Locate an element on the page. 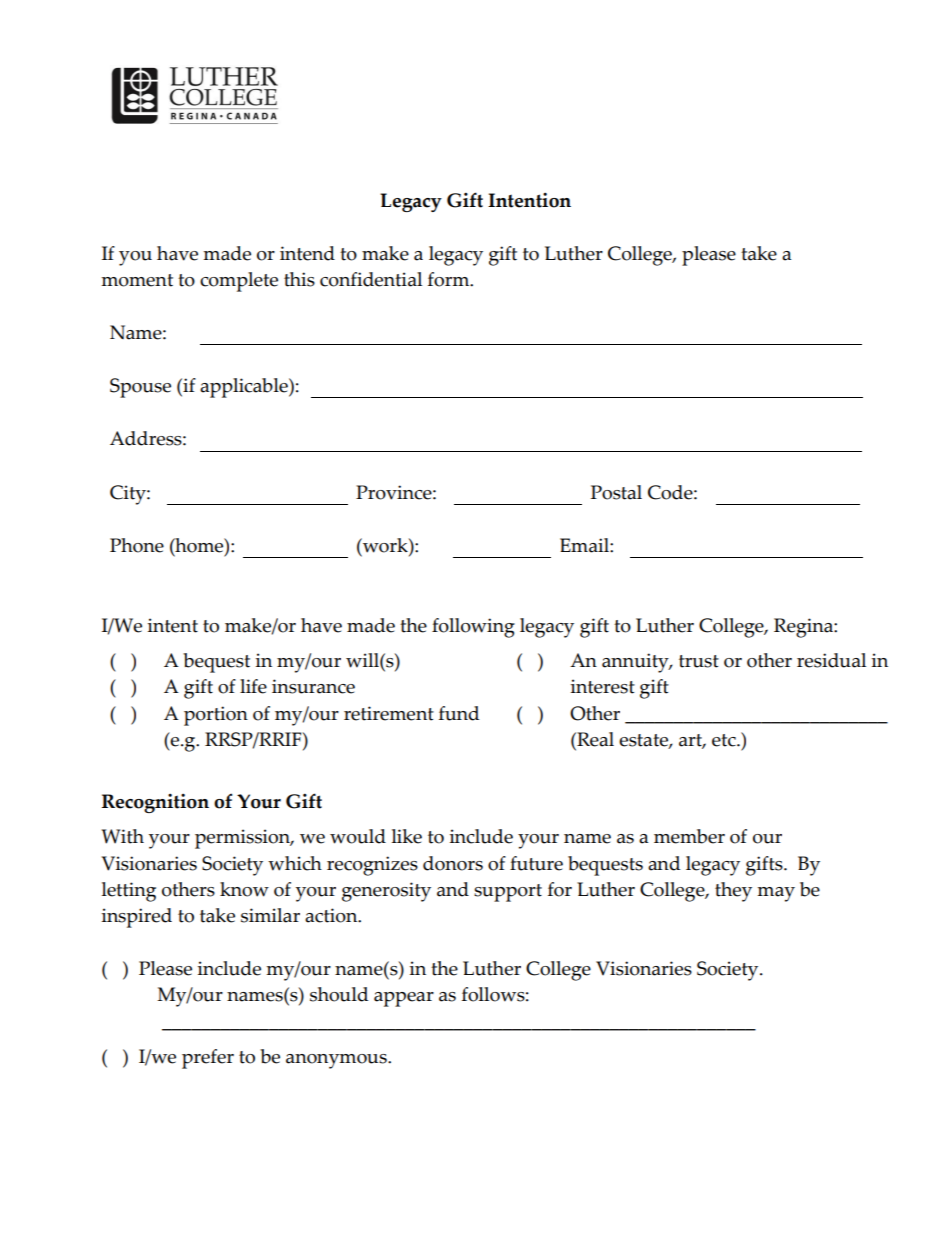  Postal is located at coordinates (616, 492).
